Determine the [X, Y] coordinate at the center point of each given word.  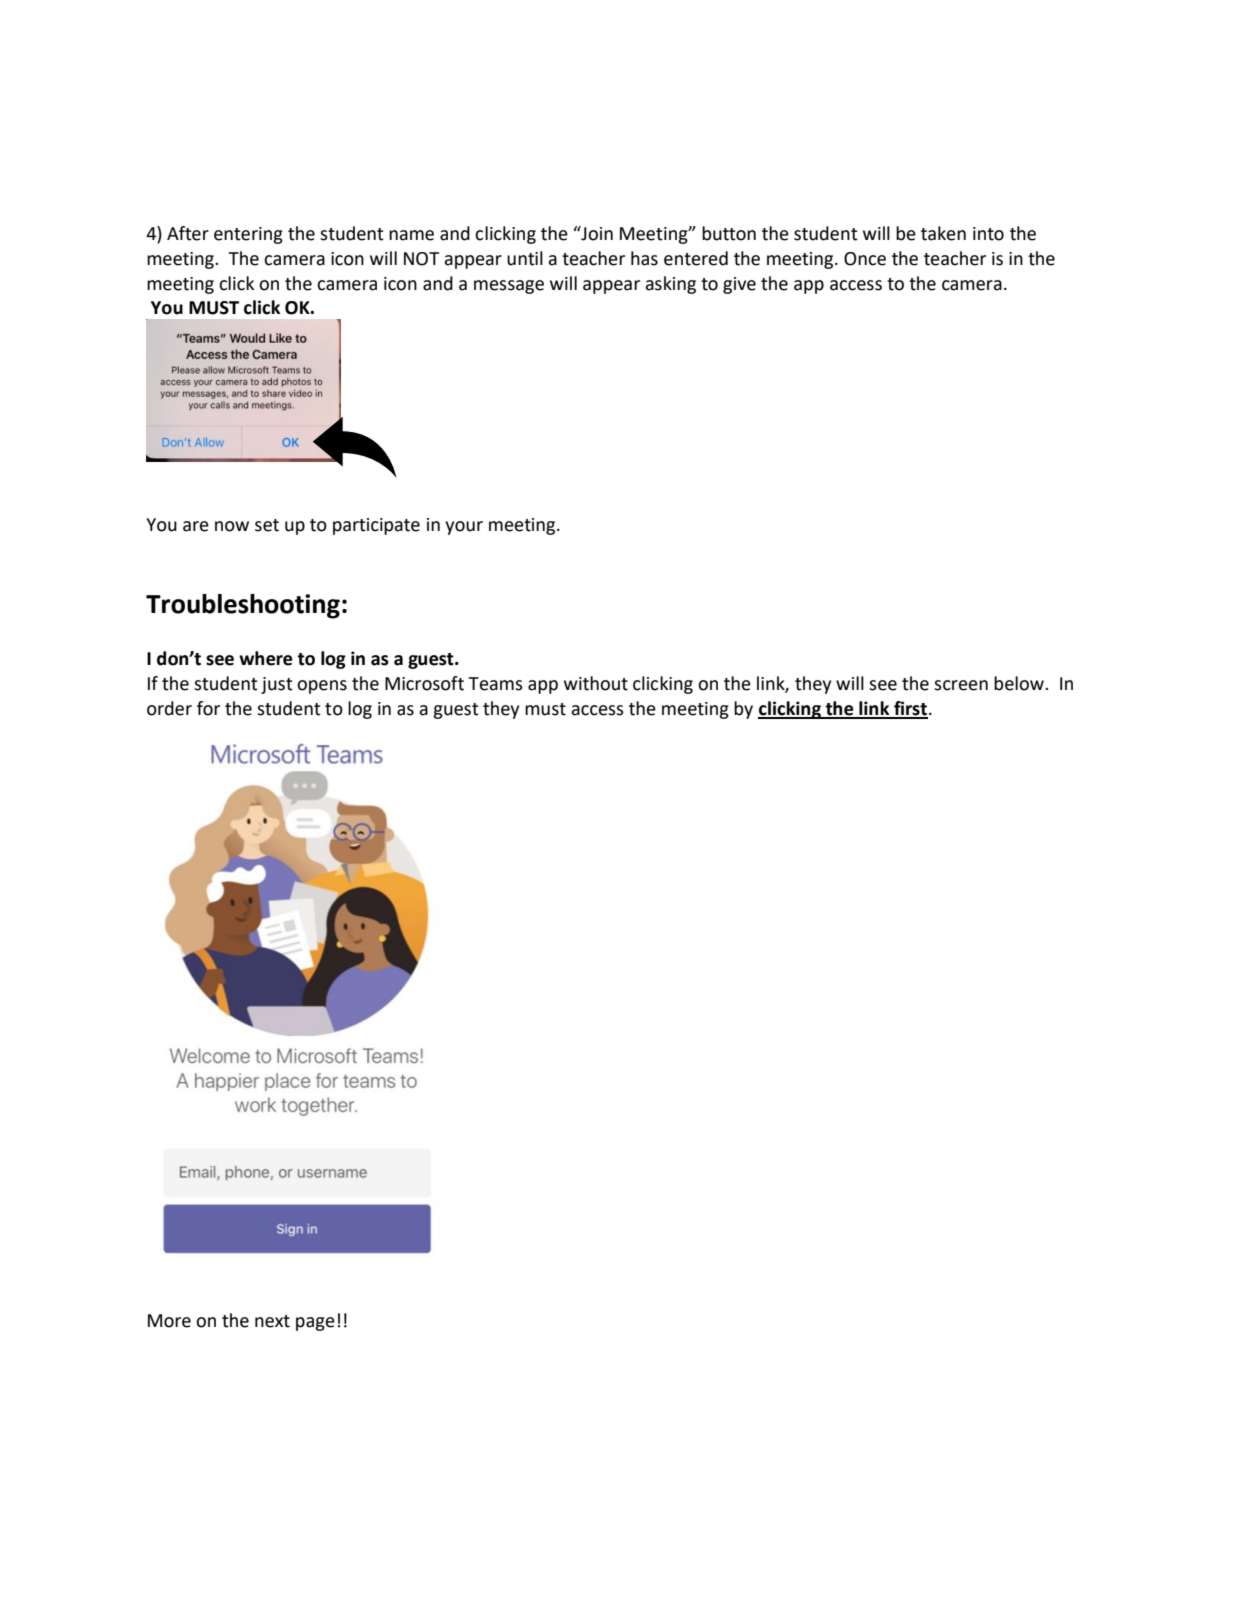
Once [865, 259]
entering [248, 235]
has [644, 258]
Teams [496, 684]
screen [961, 685]
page [315, 1324]
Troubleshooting [243, 606]
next [272, 1321]
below [1020, 683]
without [596, 683]
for [208, 708]
